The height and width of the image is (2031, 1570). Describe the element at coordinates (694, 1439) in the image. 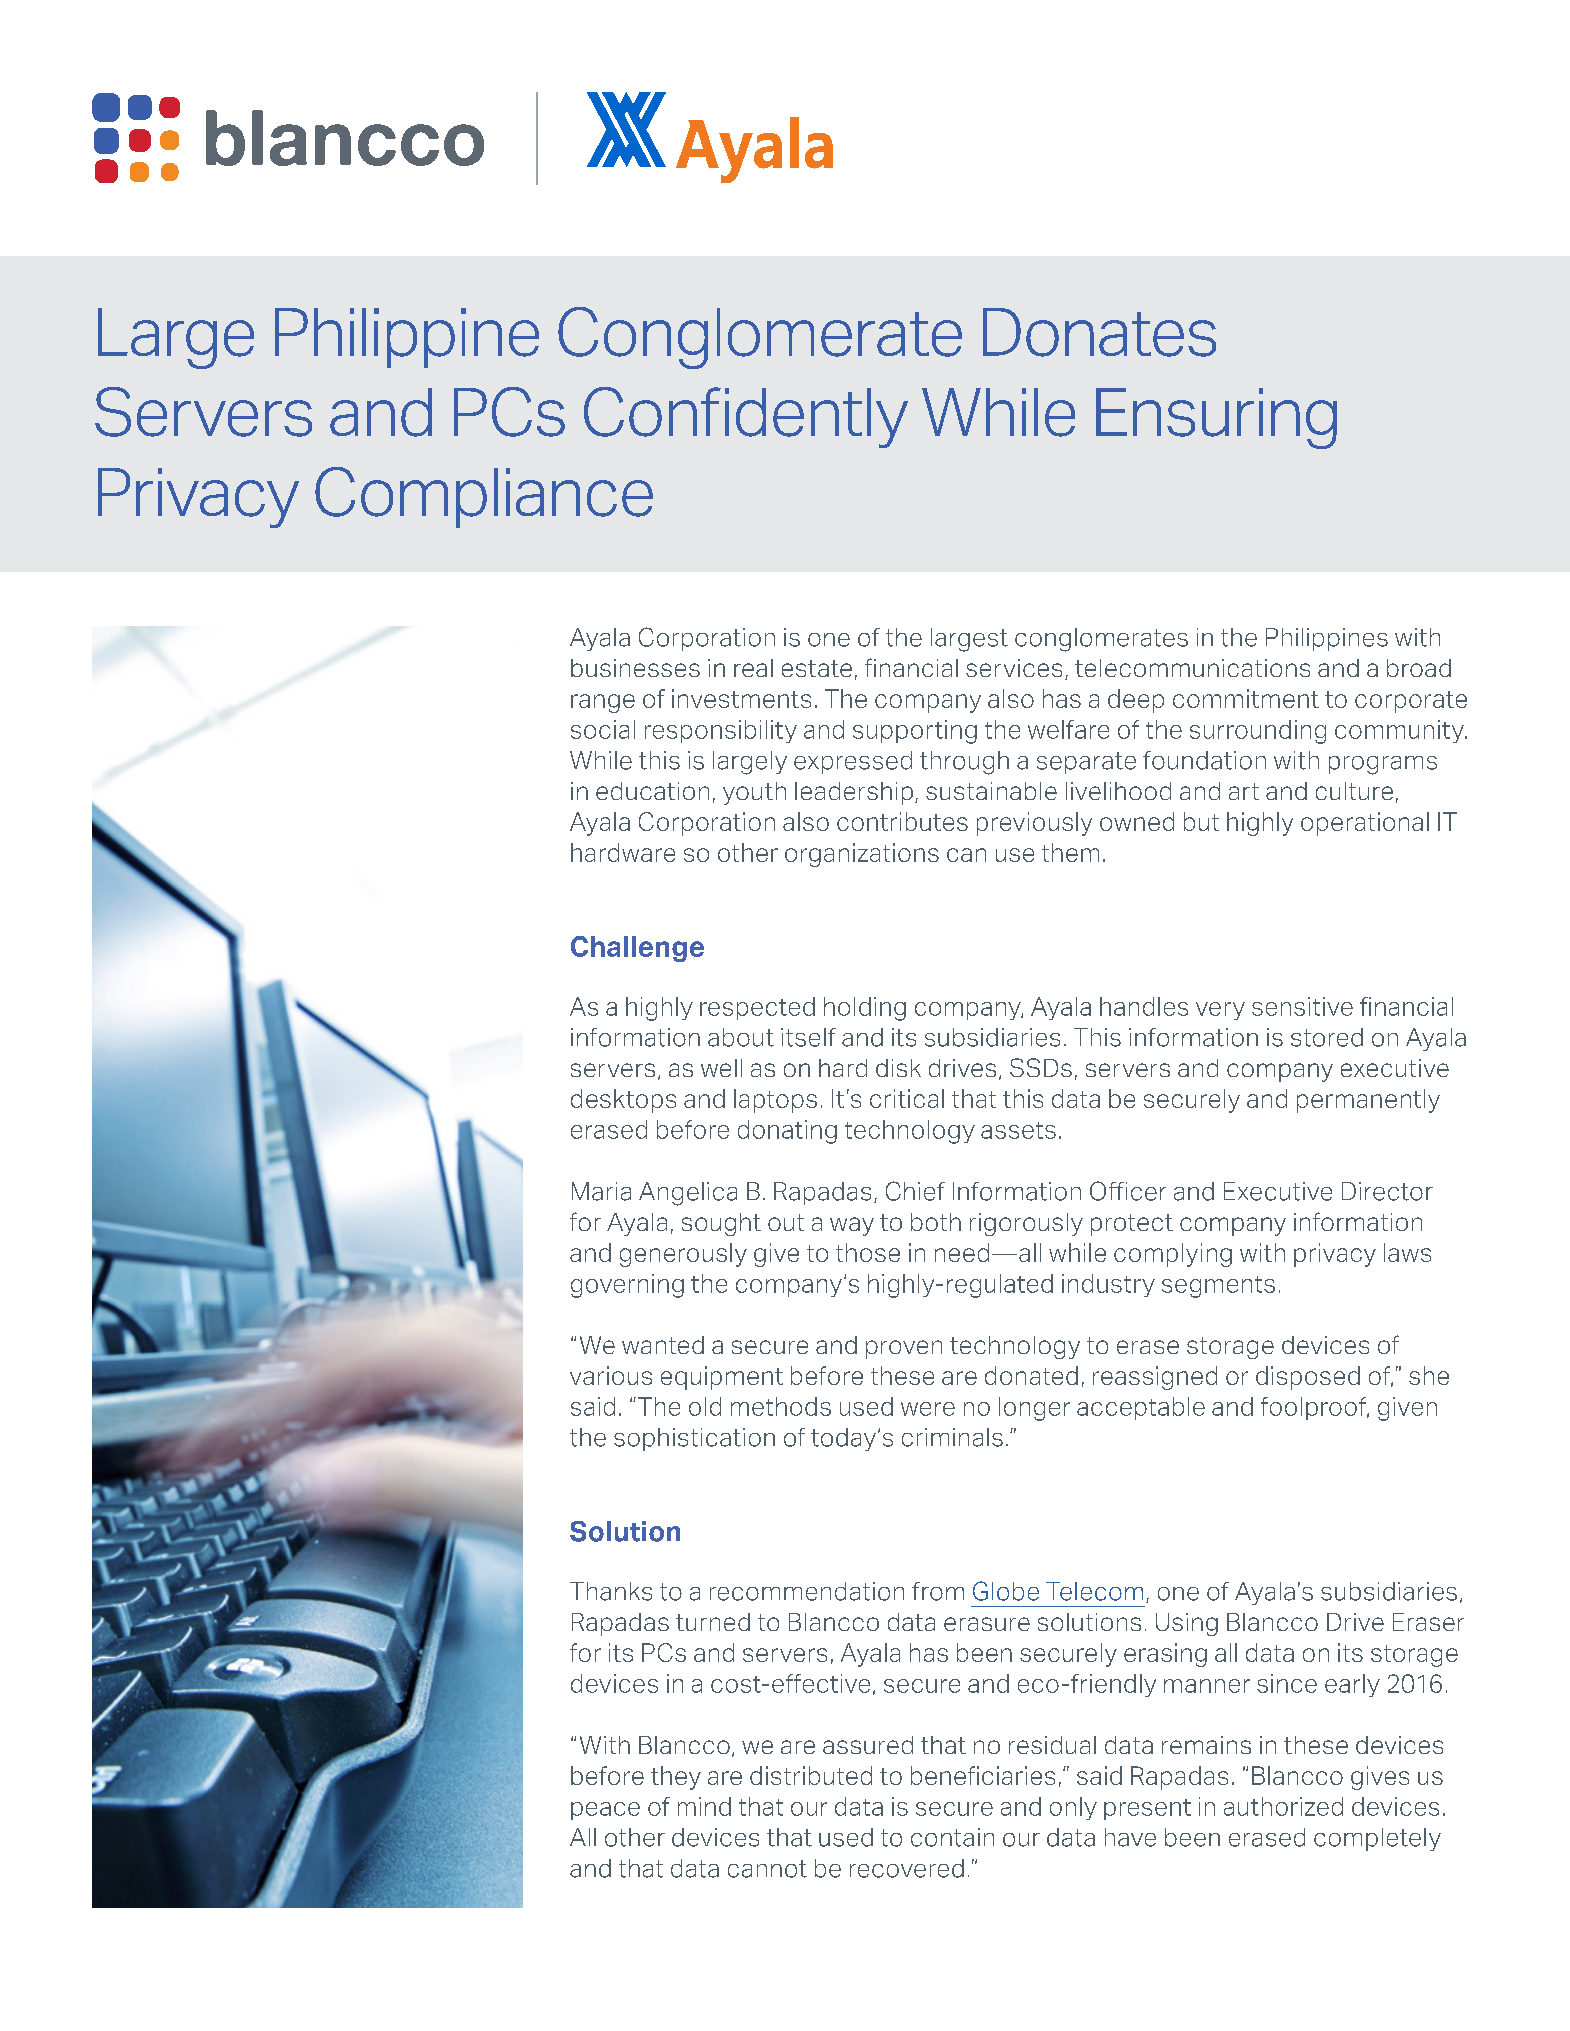

I see `sophistication` at that location.
